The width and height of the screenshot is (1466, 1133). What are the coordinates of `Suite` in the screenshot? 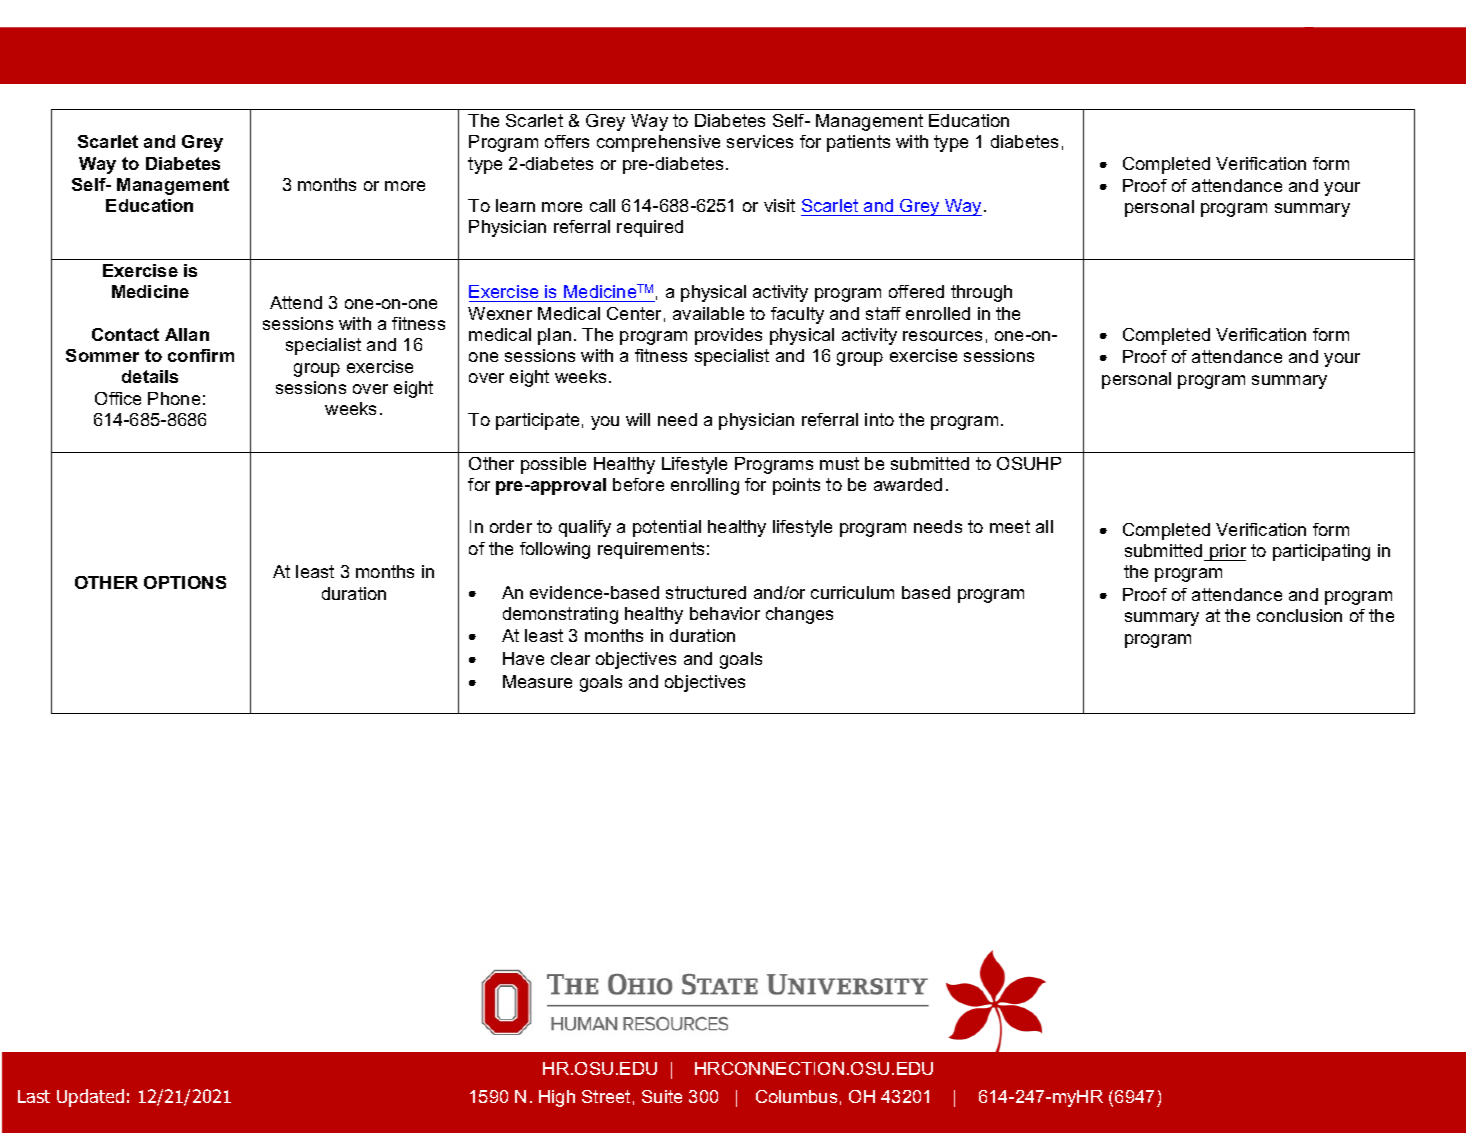 It's located at (662, 1096).
